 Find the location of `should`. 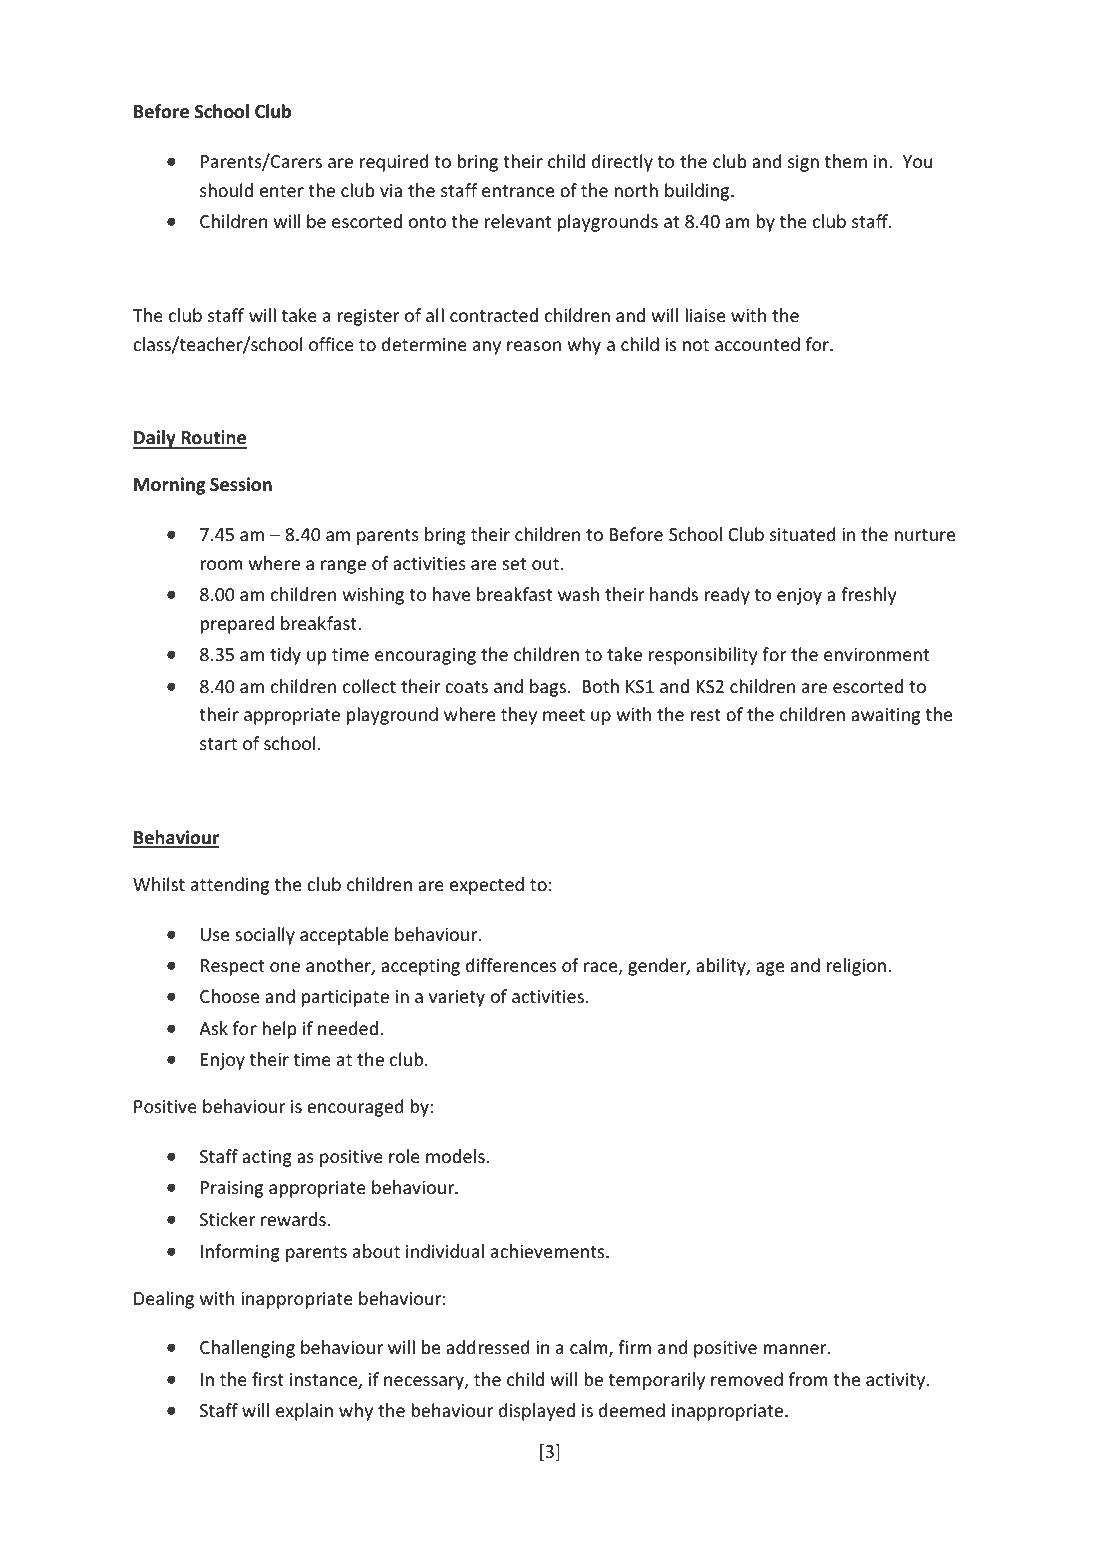

should is located at coordinates (226, 190).
